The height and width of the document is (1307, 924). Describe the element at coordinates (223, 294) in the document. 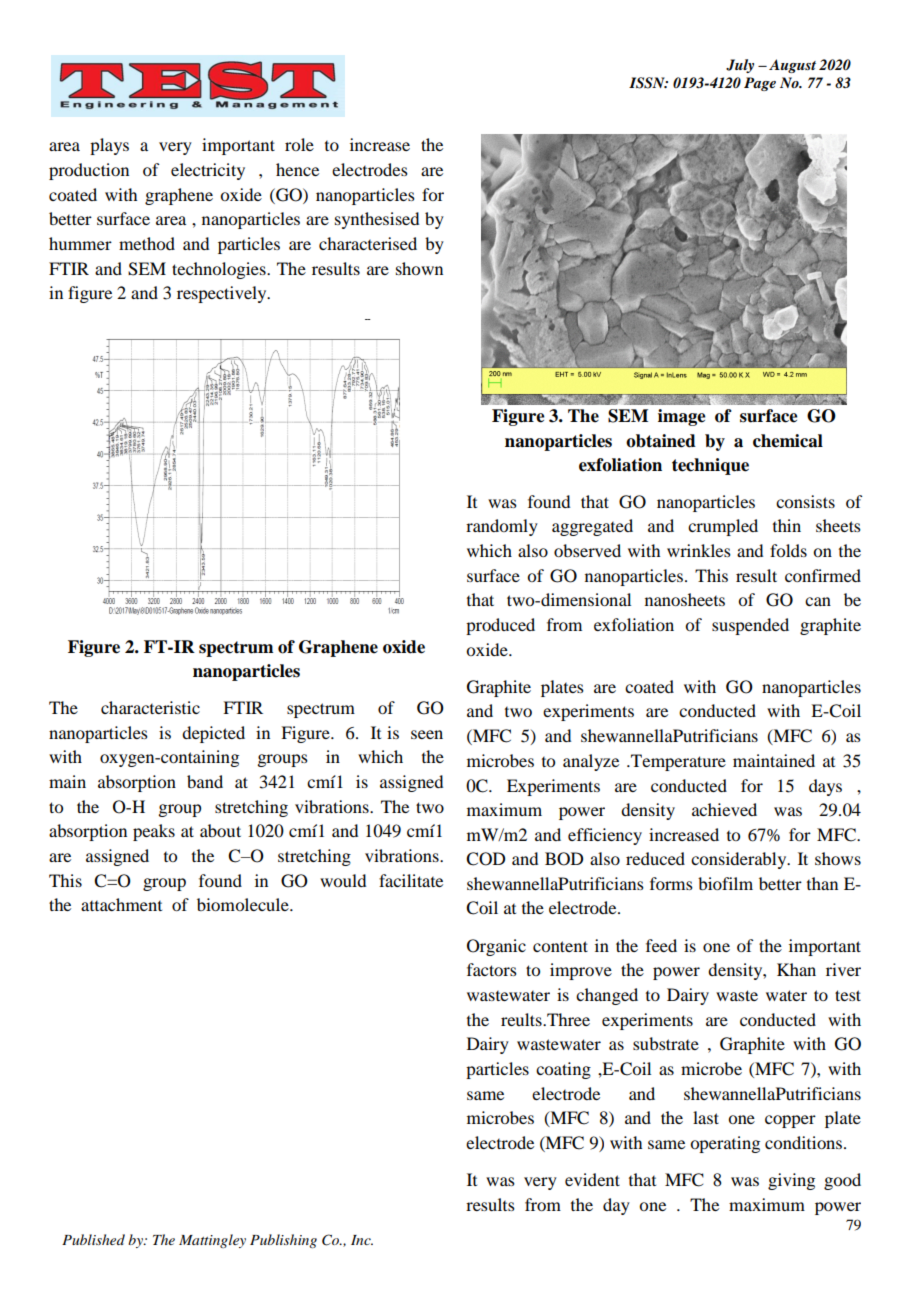

I see `respectively` at that location.
